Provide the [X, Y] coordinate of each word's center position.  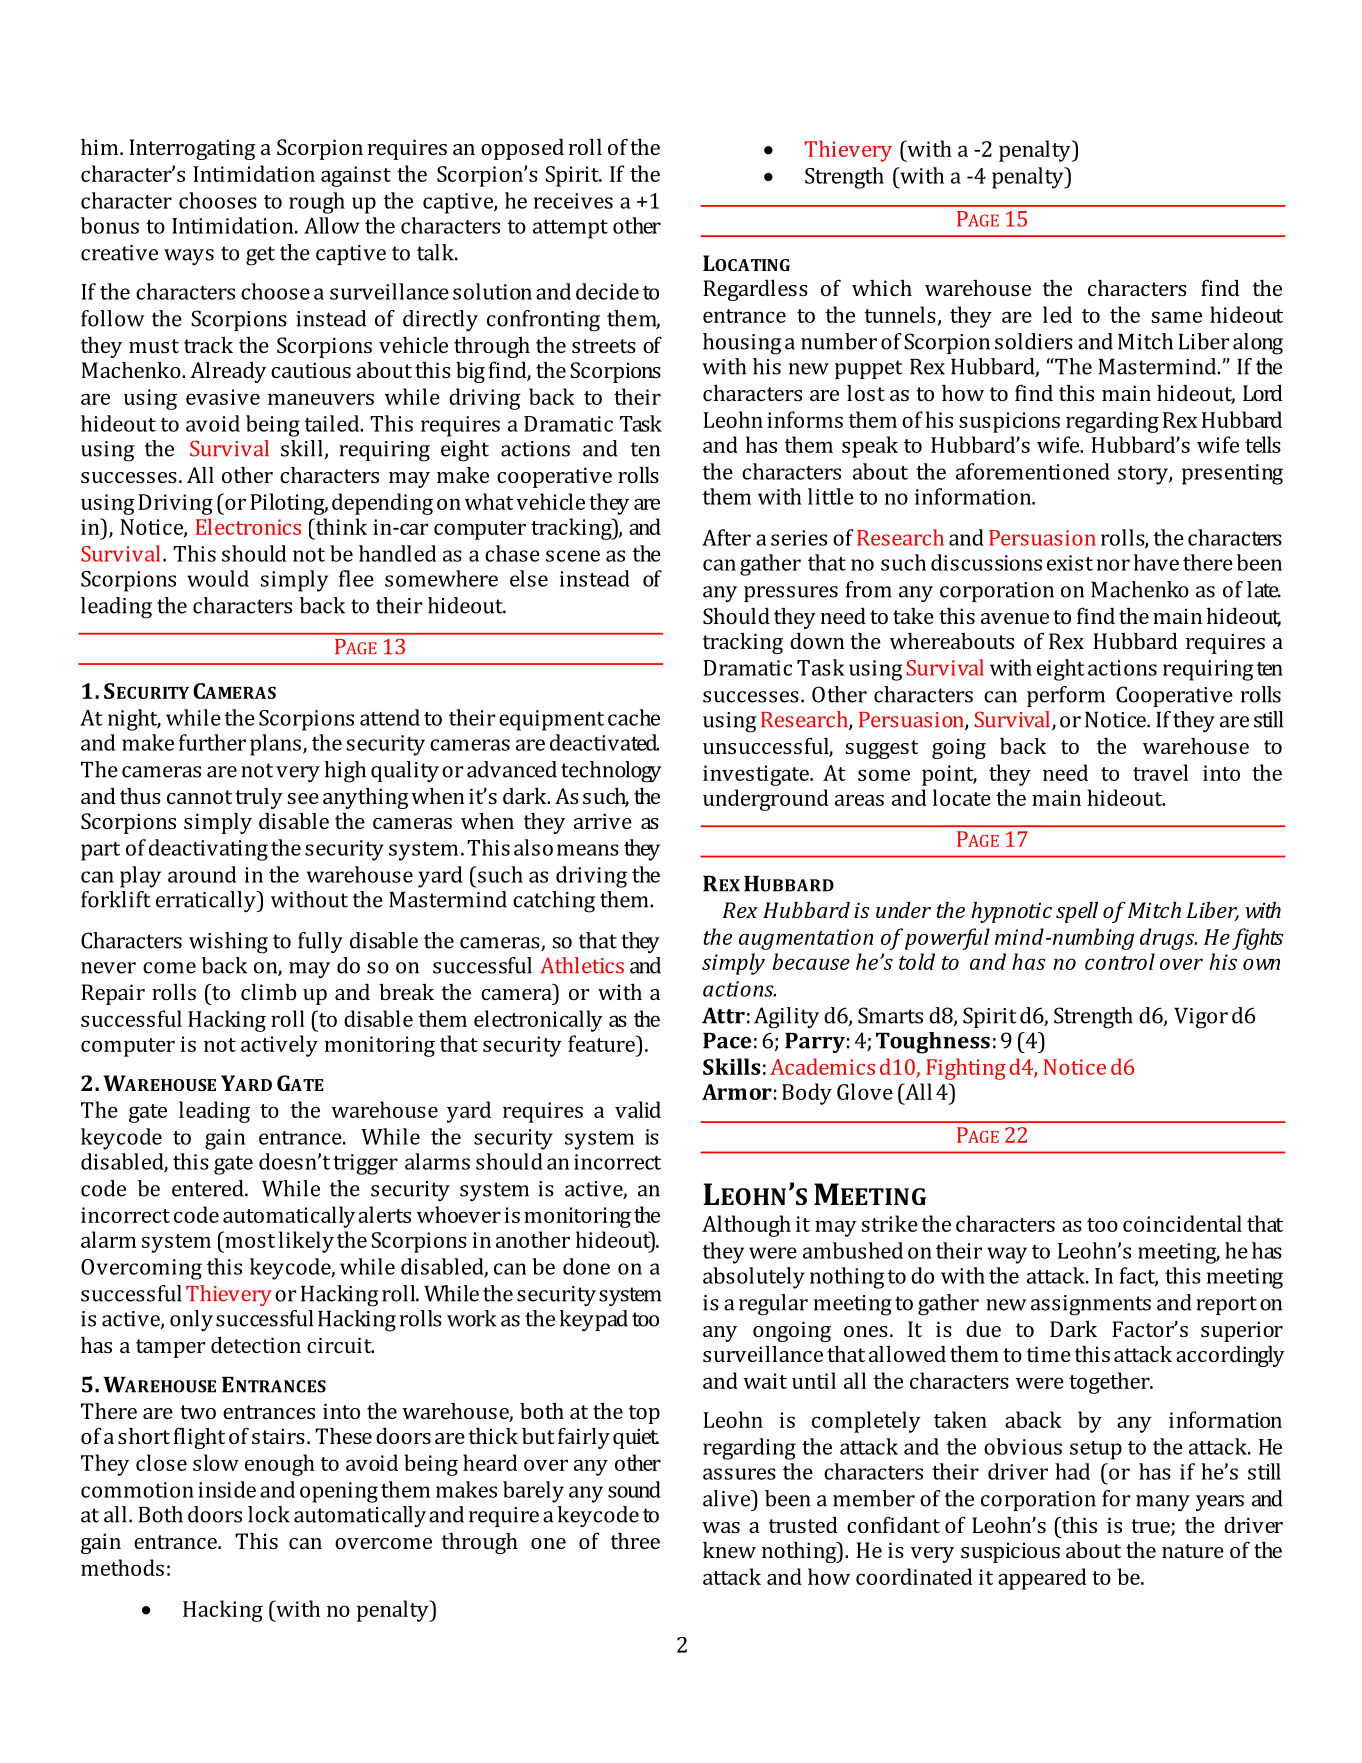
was [721, 1527]
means [588, 850]
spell [1077, 912]
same [1177, 317]
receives [573, 201]
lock [269, 1514]
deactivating [208, 850]
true [1151, 1527]
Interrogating [192, 149]
